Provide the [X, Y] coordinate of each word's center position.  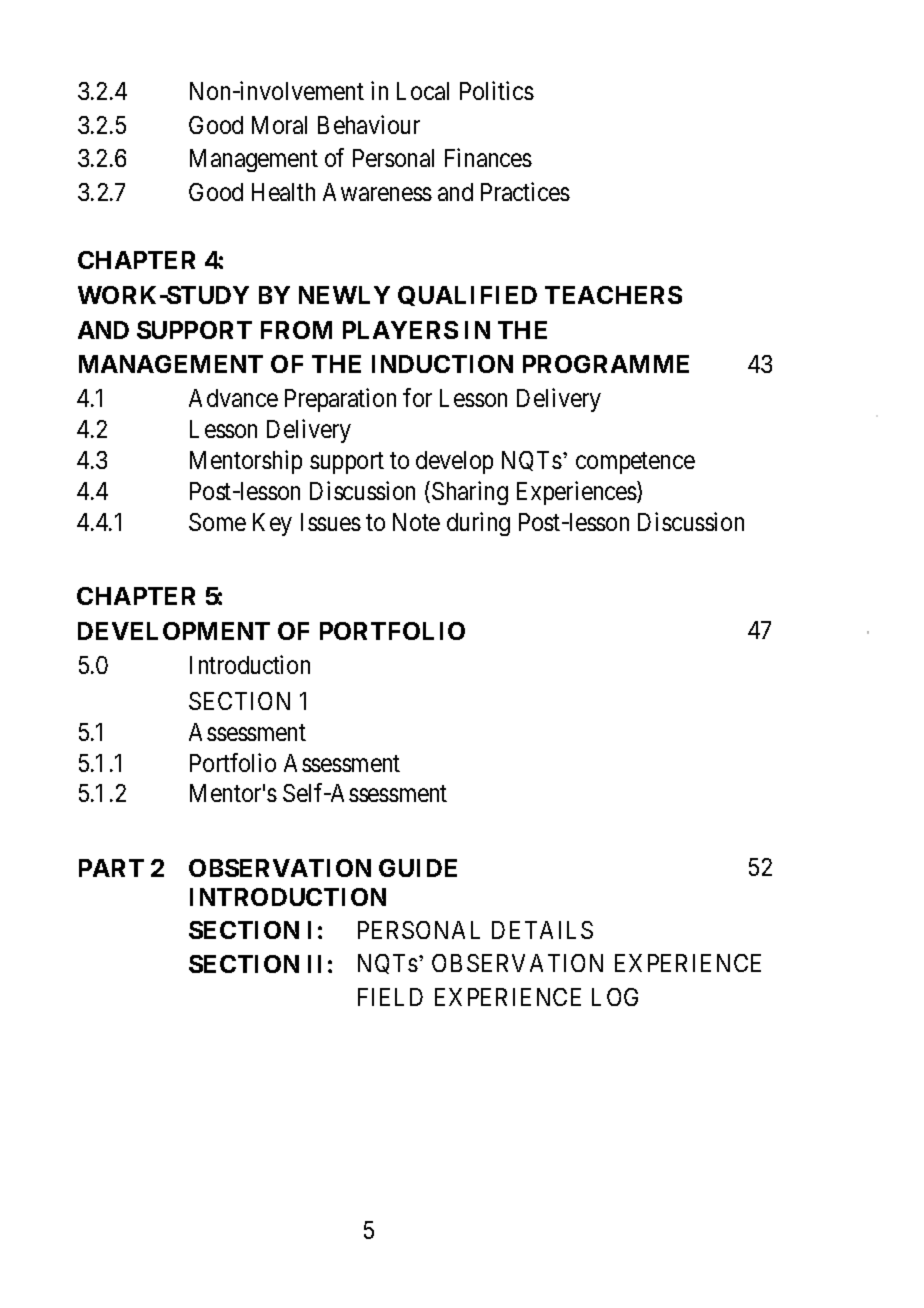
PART [111, 868]
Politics [497, 90]
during [478, 524]
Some [217, 522]
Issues [331, 522]
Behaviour [369, 124]
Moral [279, 125]
